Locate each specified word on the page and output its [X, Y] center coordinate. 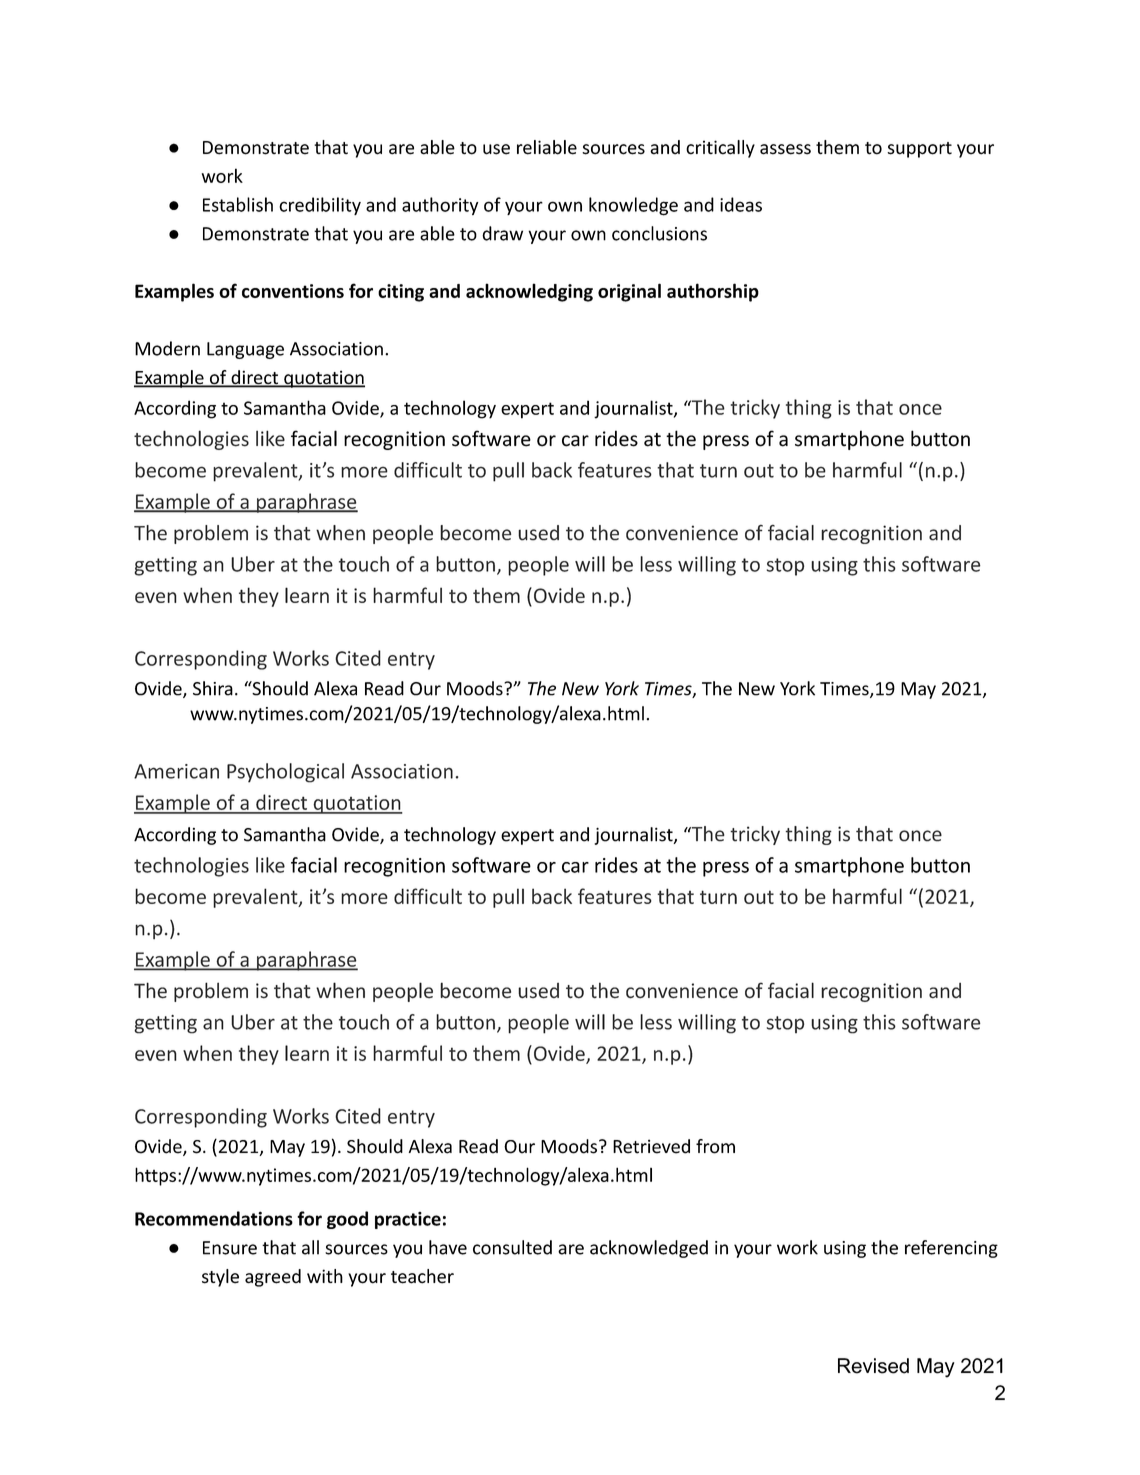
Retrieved [651, 1146]
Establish [238, 204]
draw [502, 233]
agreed [273, 1278]
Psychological [285, 773]
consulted [512, 1247]
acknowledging [529, 292]
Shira [213, 688]
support [919, 150]
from [715, 1146]
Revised [873, 1366]
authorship [713, 292]
